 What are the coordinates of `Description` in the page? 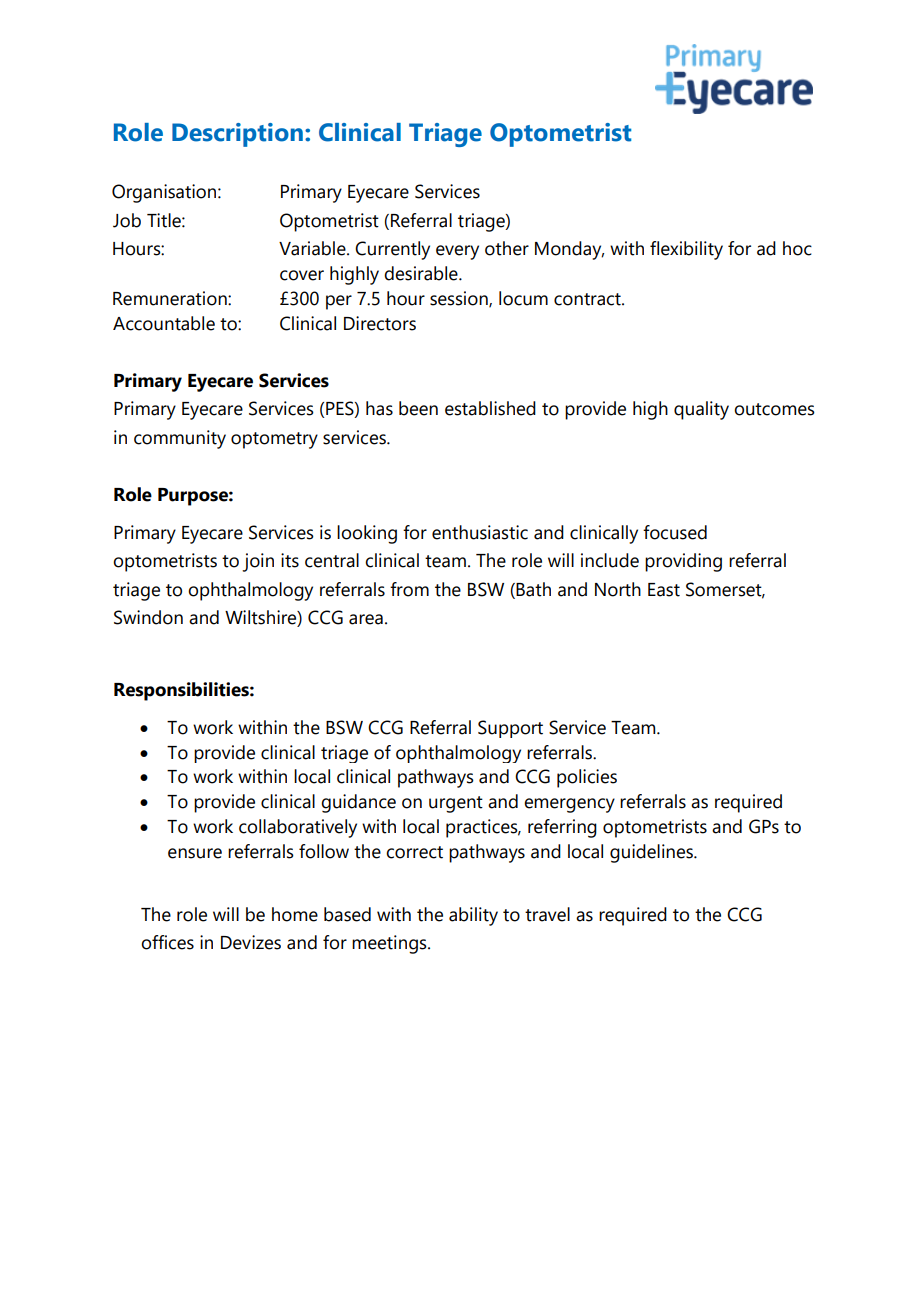 It's located at (237, 135).
